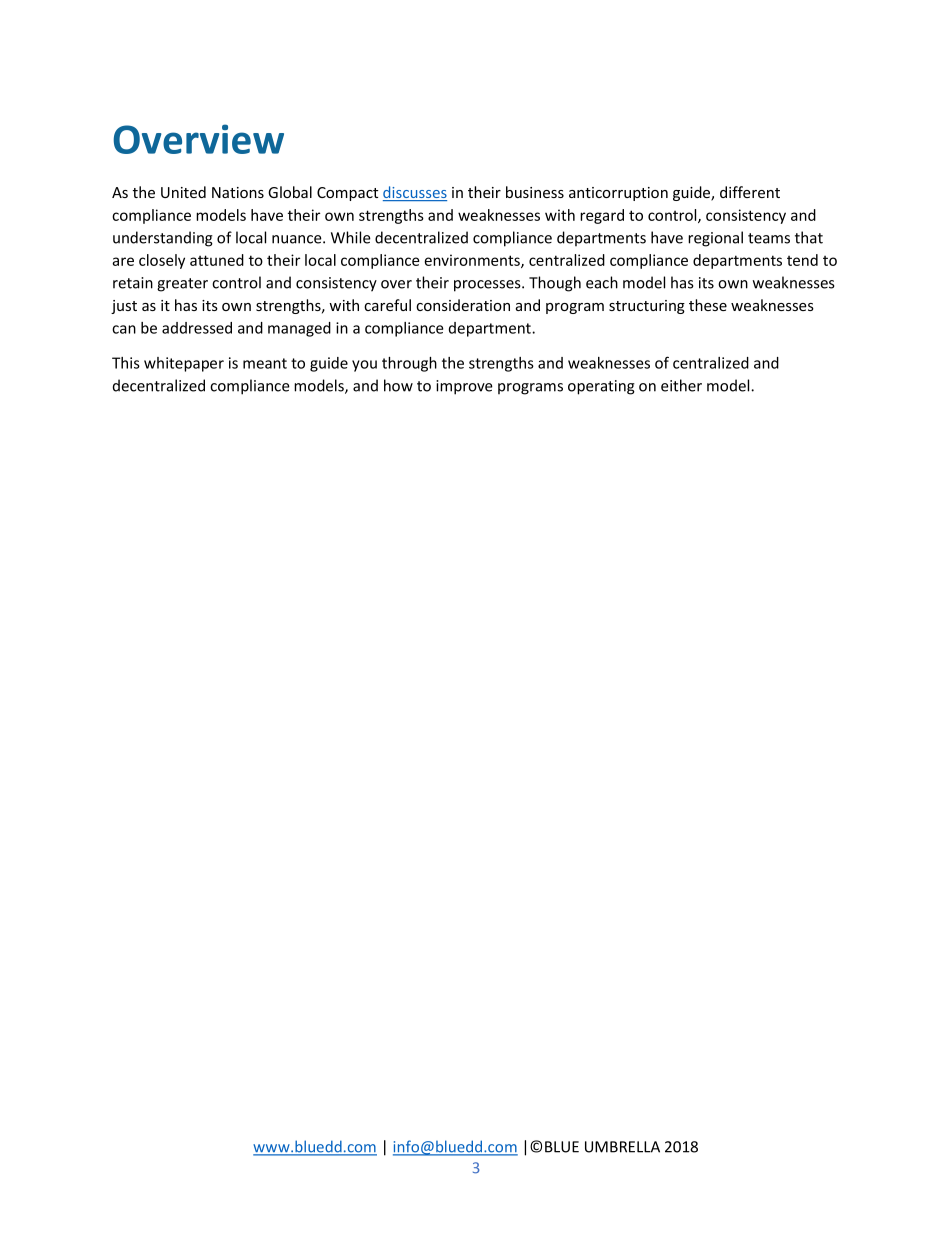  What do you see at coordinates (182, 285) in the page?
I see `greater` at bounding box center [182, 285].
